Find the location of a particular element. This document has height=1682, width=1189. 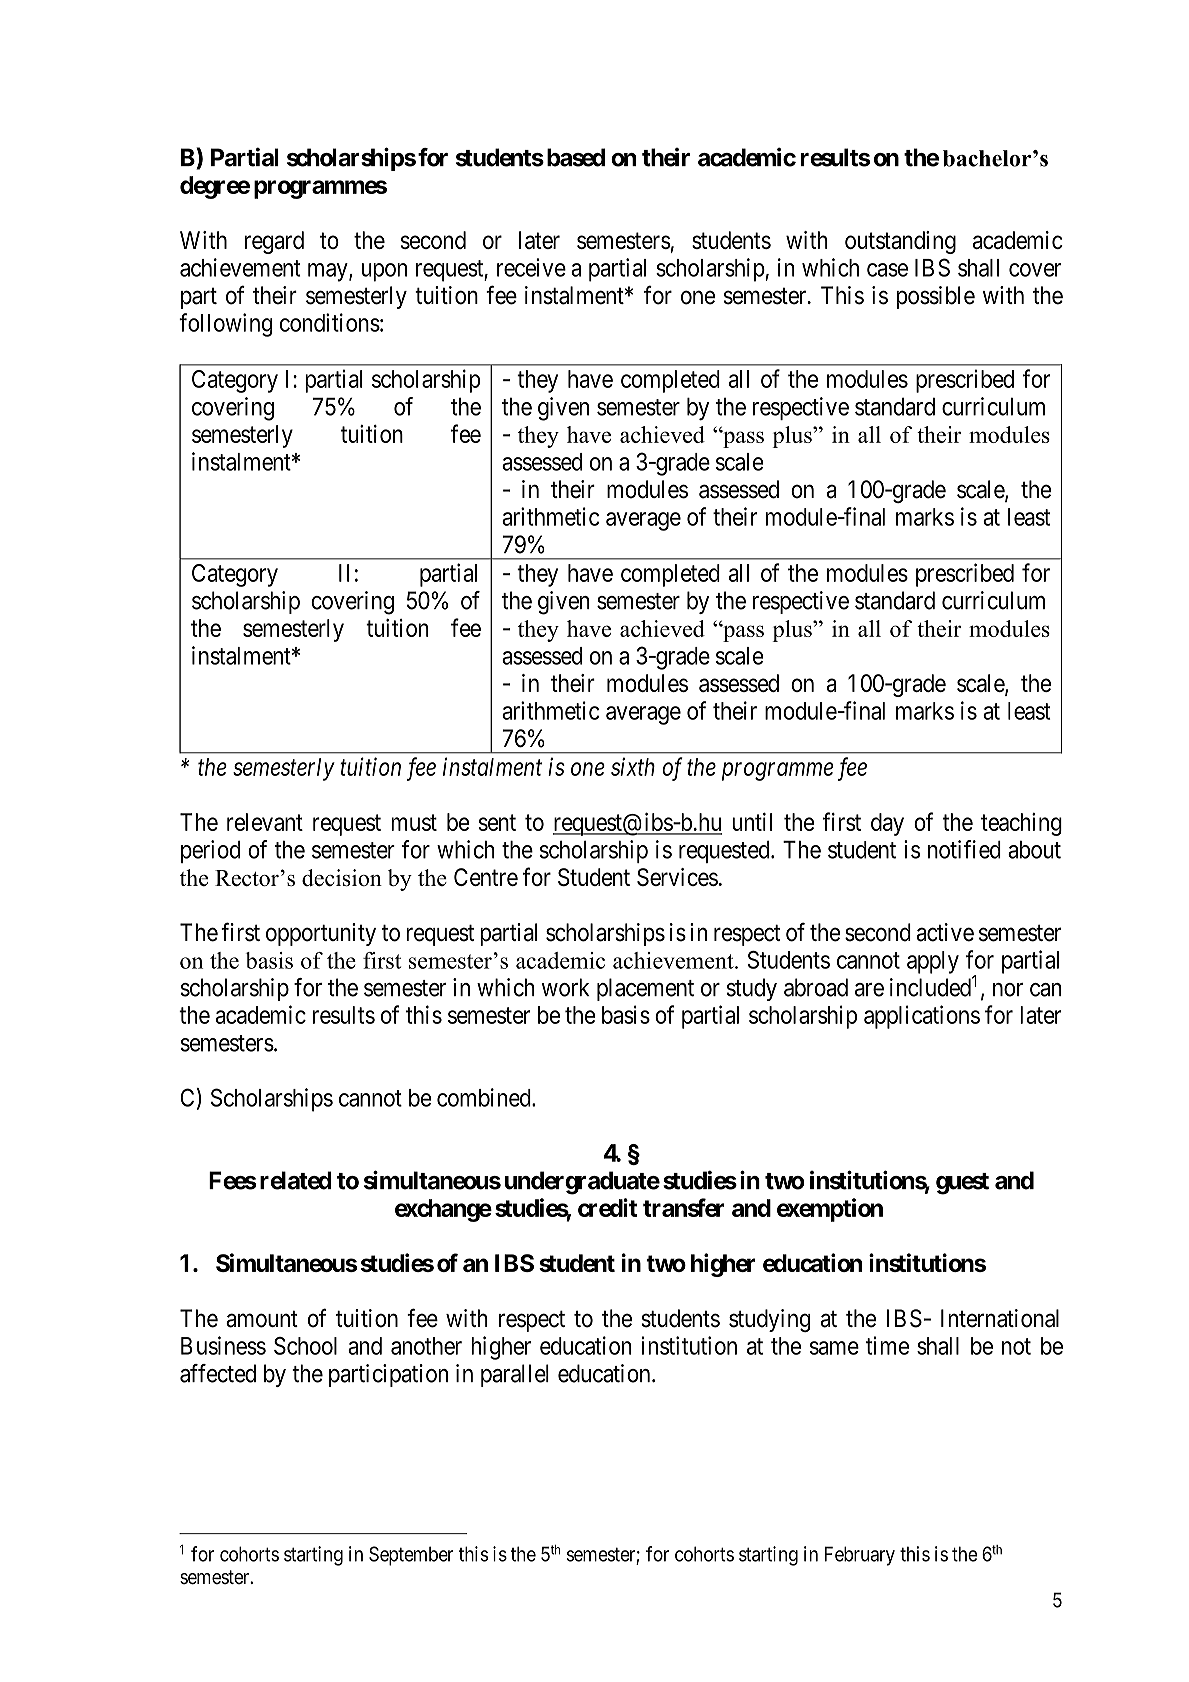

related is located at coordinates (296, 1180).
